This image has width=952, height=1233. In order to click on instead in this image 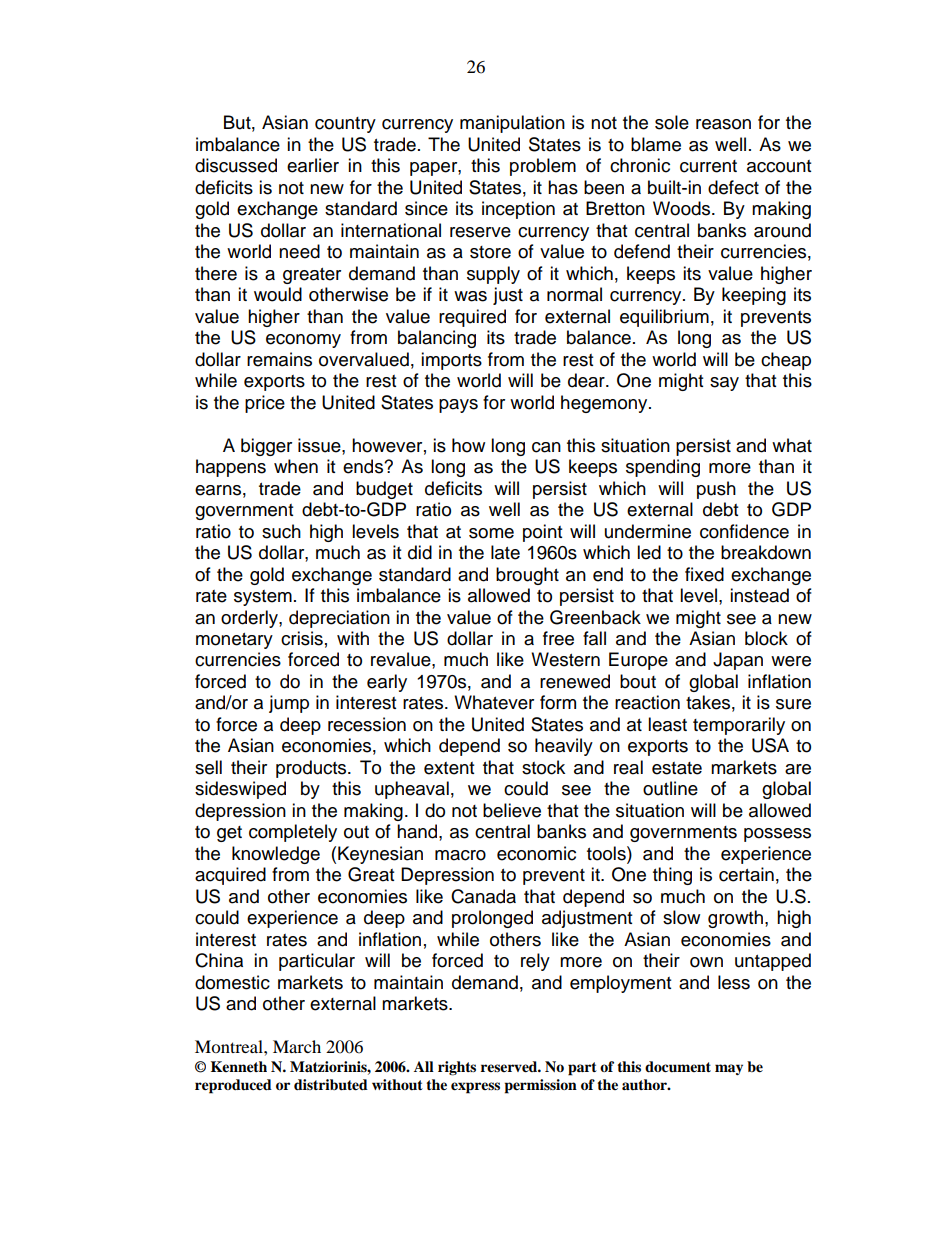, I will do `click(759, 595)`.
